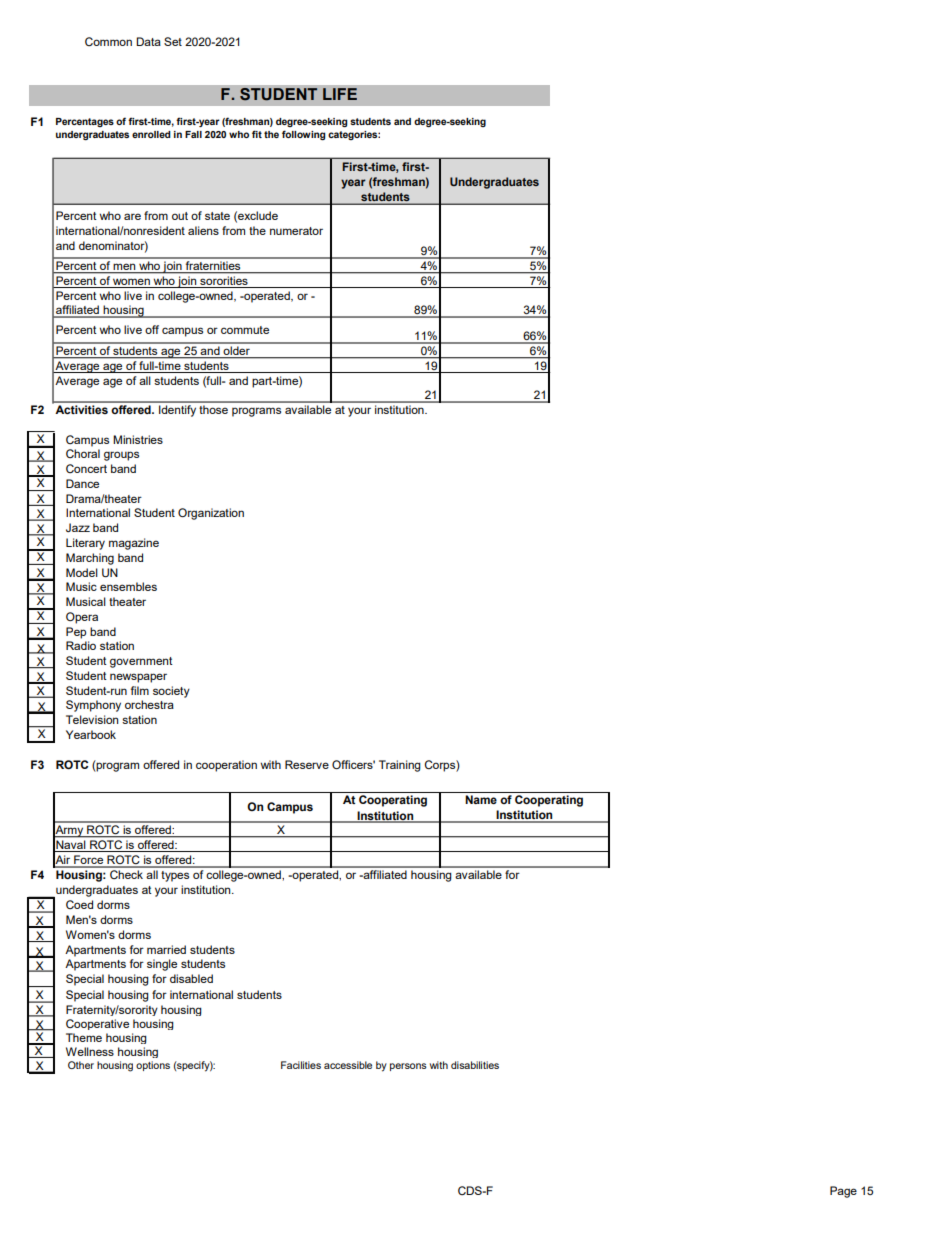  Describe the element at coordinates (296, 231) in the screenshot. I see `numerator` at that location.
